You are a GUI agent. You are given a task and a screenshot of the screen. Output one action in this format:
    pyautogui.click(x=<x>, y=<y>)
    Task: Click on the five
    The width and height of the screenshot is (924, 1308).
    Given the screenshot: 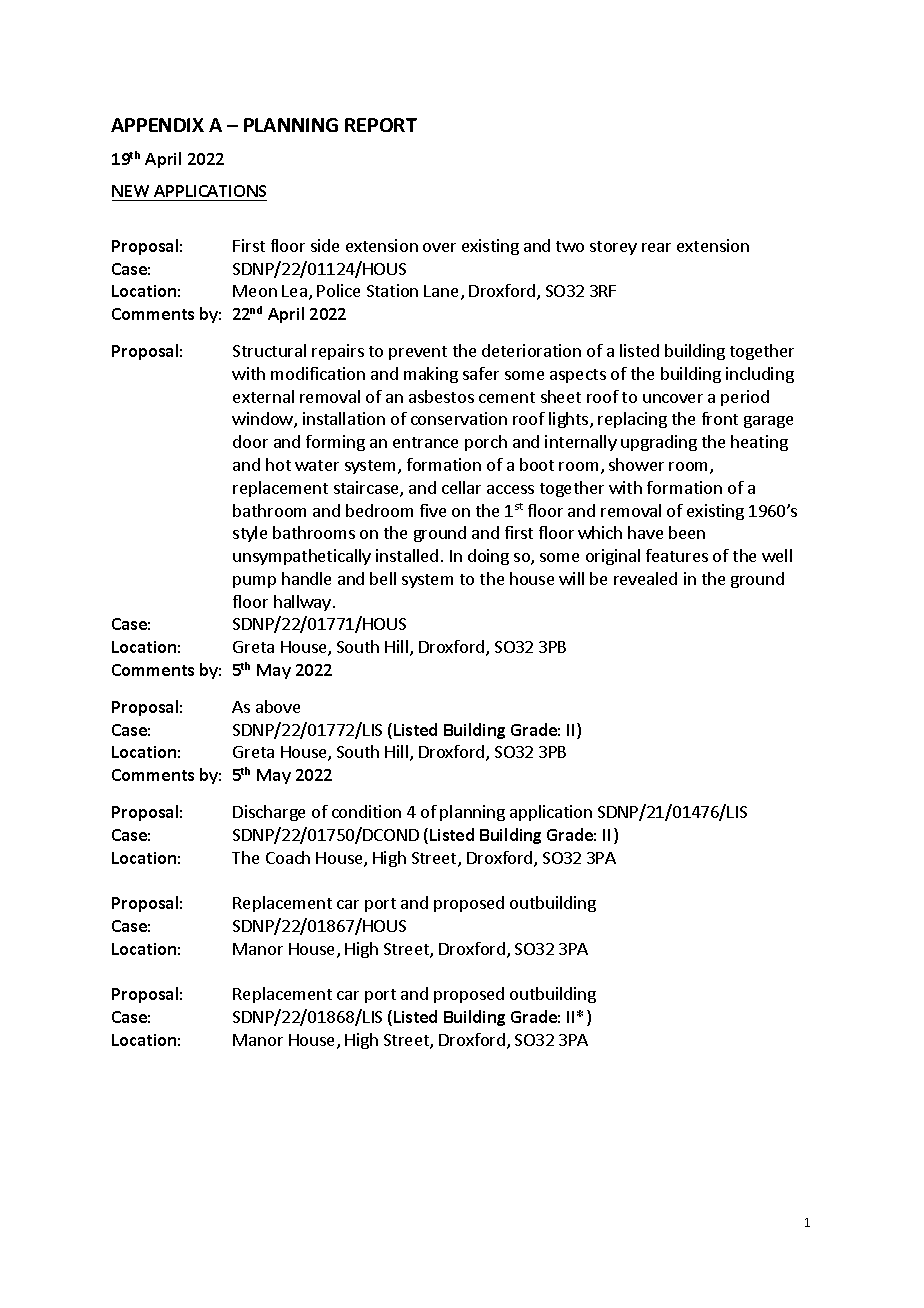 What is the action you would take?
    pyautogui.click(x=433, y=510)
